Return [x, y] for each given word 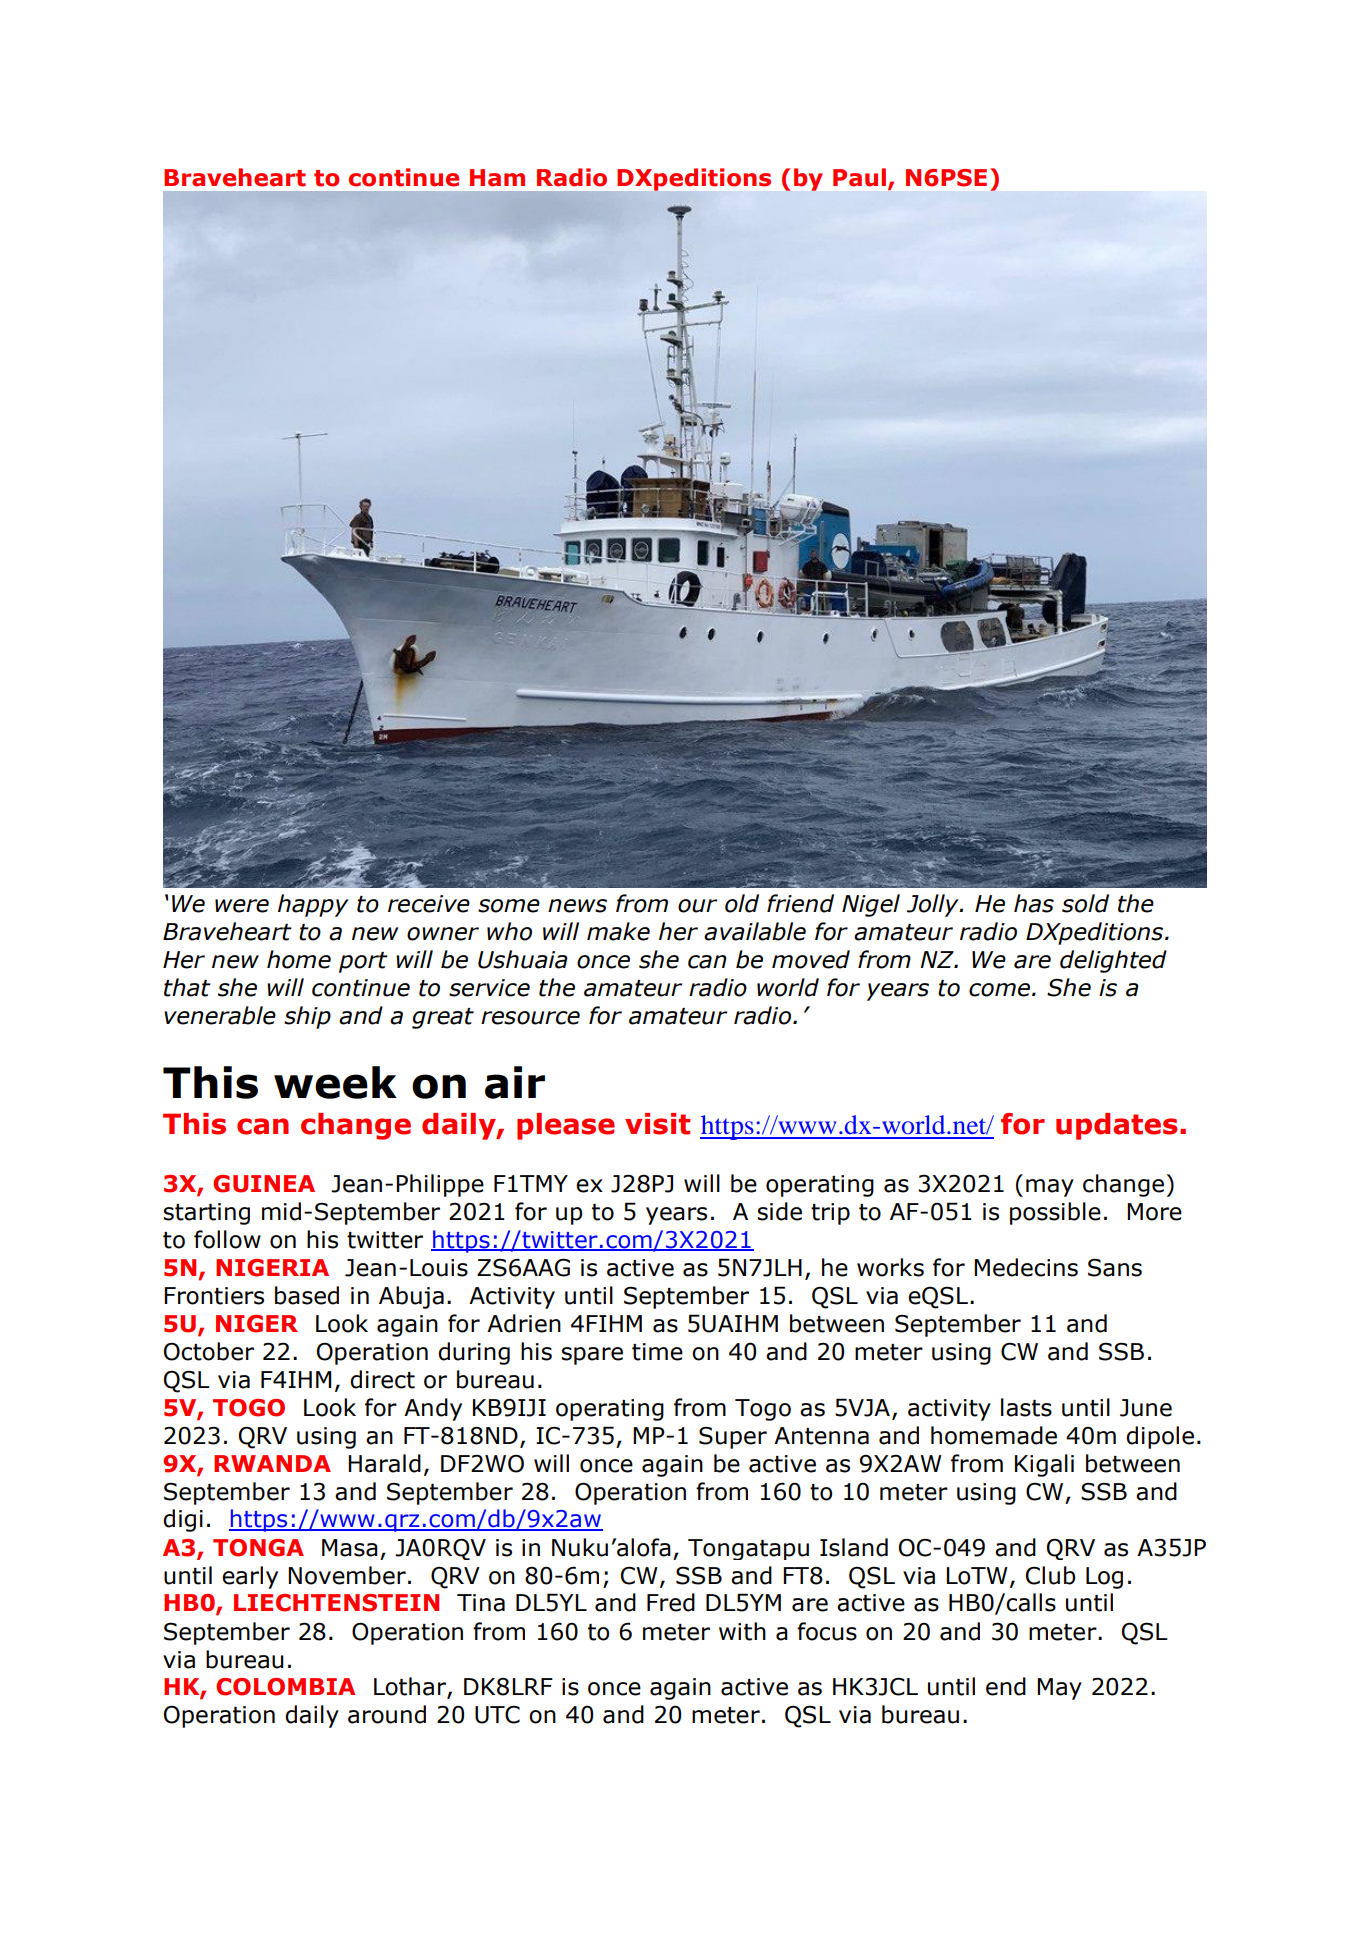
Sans [1115, 1267]
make [618, 931]
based [307, 1295]
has [1034, 903]
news [577, 906]
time [657, 1352]
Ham [497, 178]
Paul [859, 177]
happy [313, 905]
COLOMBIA [285, 1687]
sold [1085, 903]
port [363, 962]
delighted [1113, 961]
